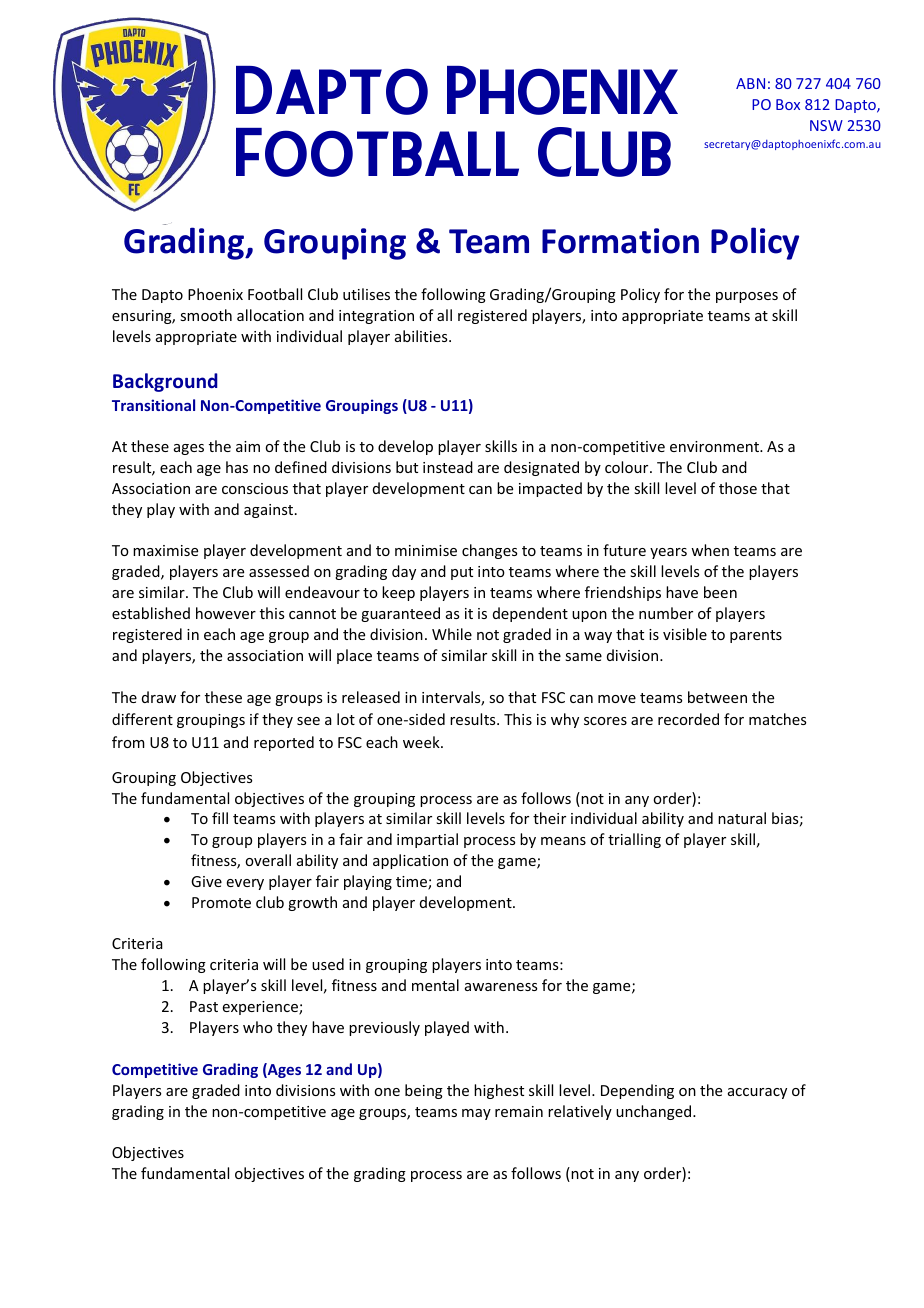  What do you see at coordinates (258, 1027) in the screenshot?
I see `who` at bounding box center [258, 1027].
